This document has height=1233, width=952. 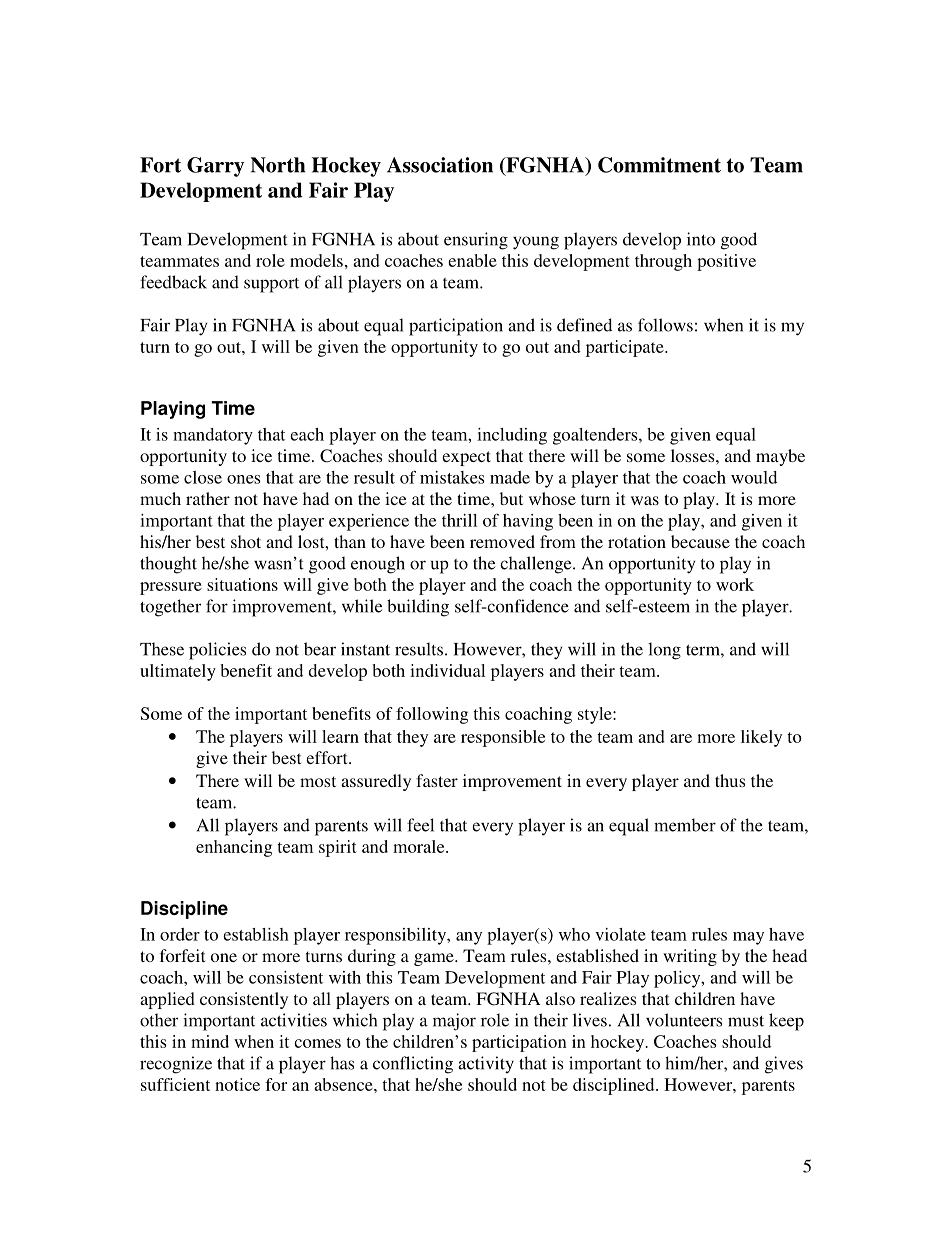 What do you see at coordinates (210, 1041) in the document?
I see `mind` at bounding box center [210, 1041].
